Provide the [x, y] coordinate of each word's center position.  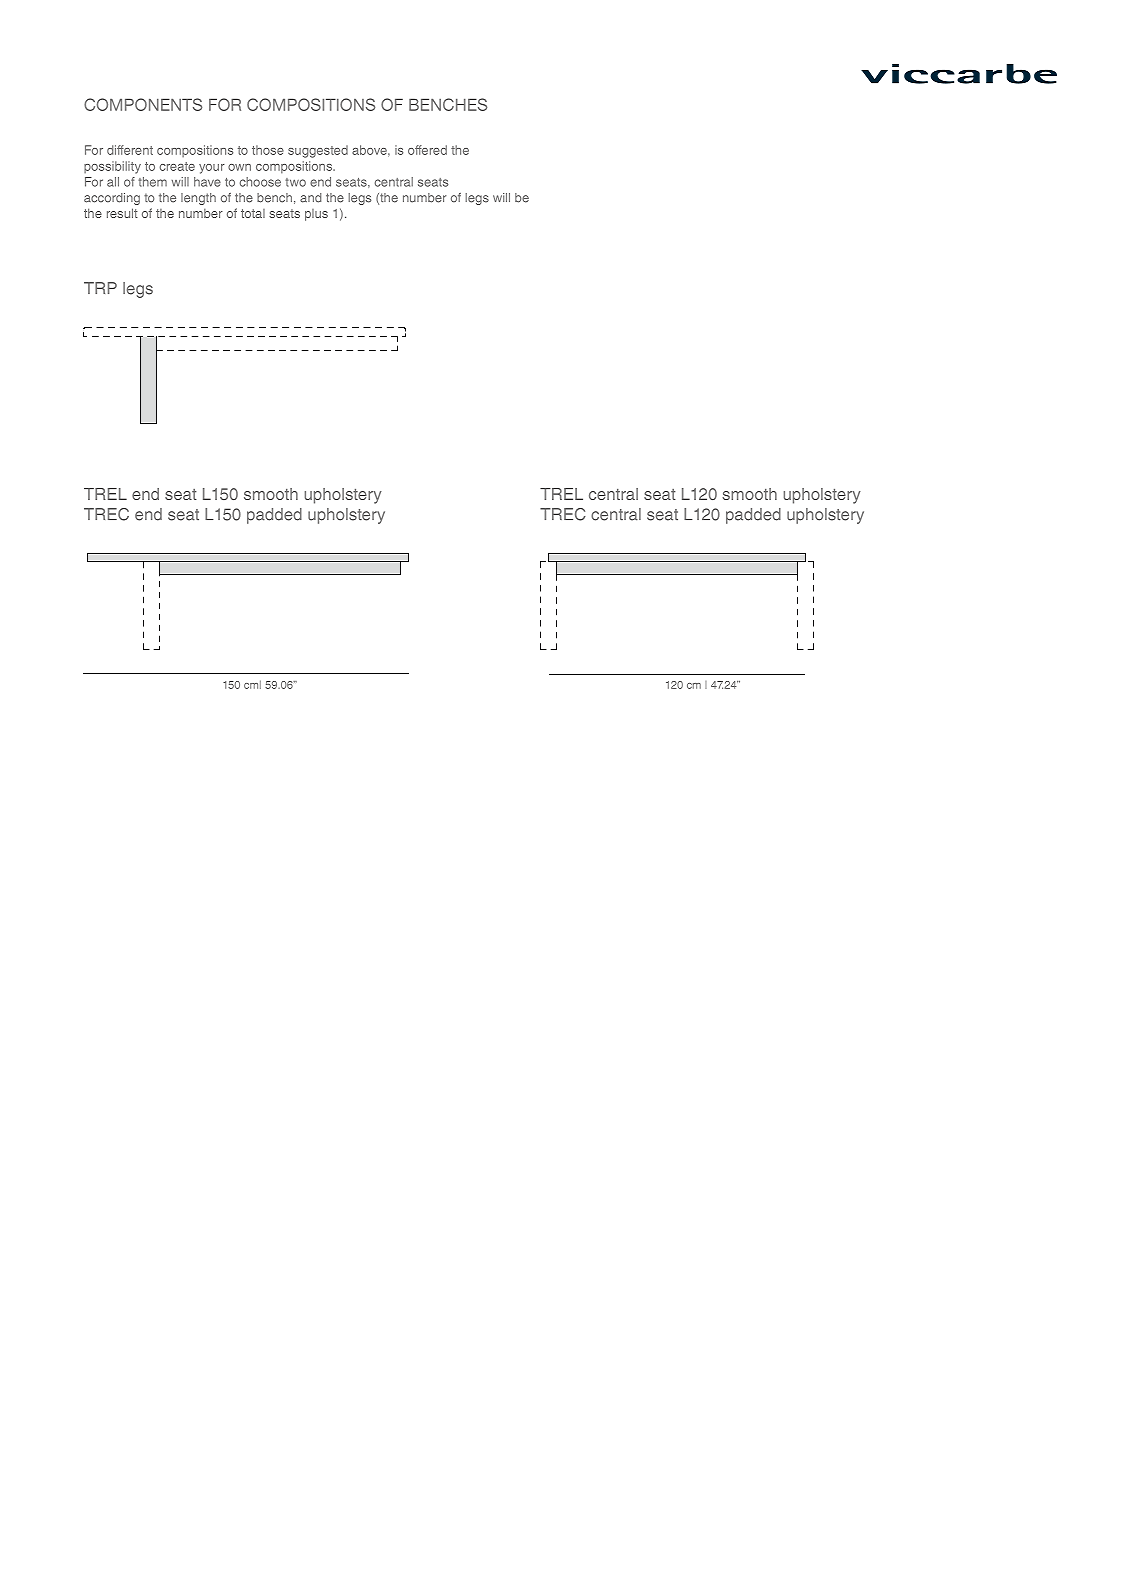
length [198, 199]
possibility [112, 167]
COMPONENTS [143, 104]
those [268, 150]
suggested [318, 151]
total [253, 213]
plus [316, 215]
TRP [100, 288]
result [122, 213]
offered [427, 150]
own [239, 167]
